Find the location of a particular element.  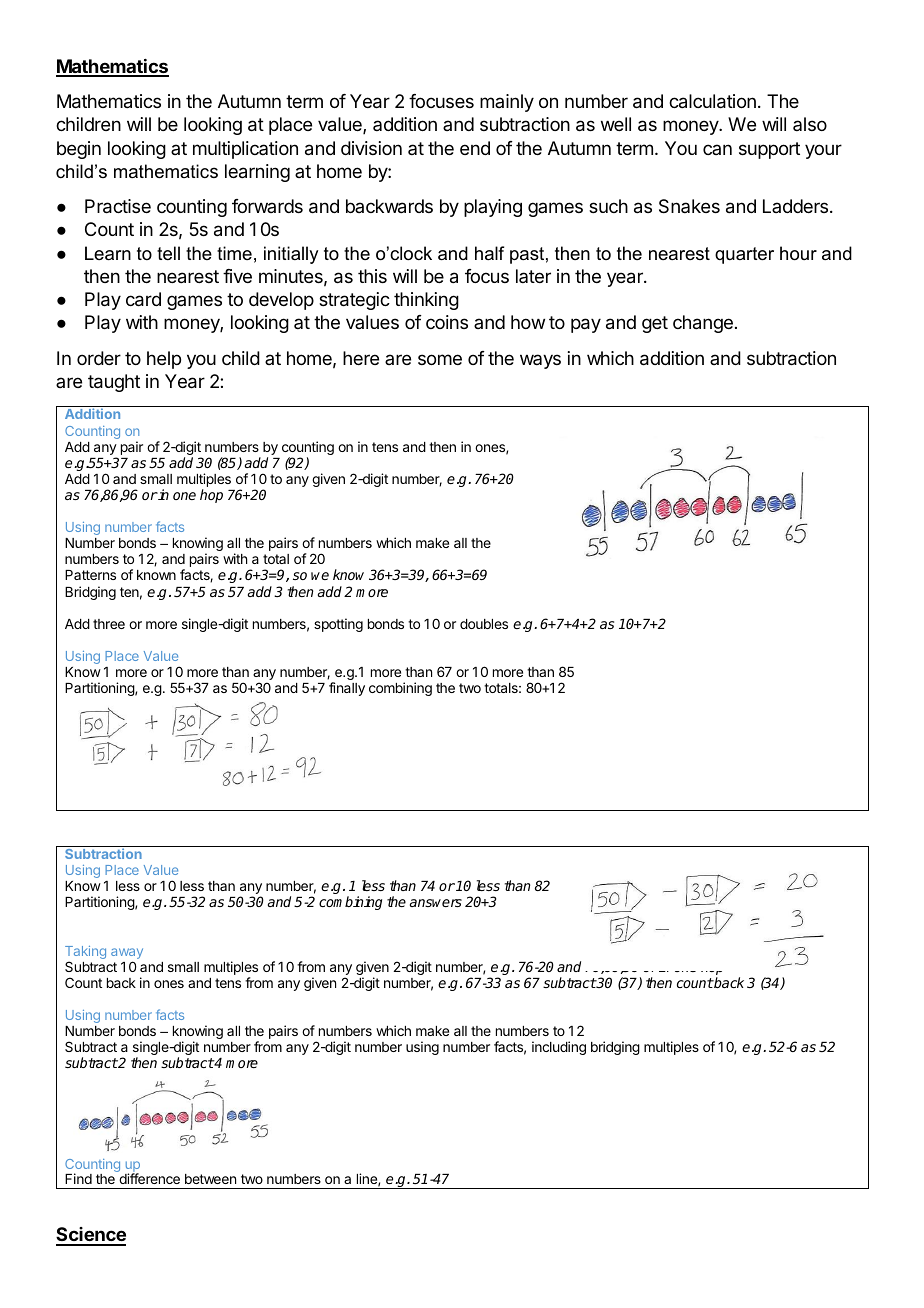

multiplication is located at coordinates (245, 150).
